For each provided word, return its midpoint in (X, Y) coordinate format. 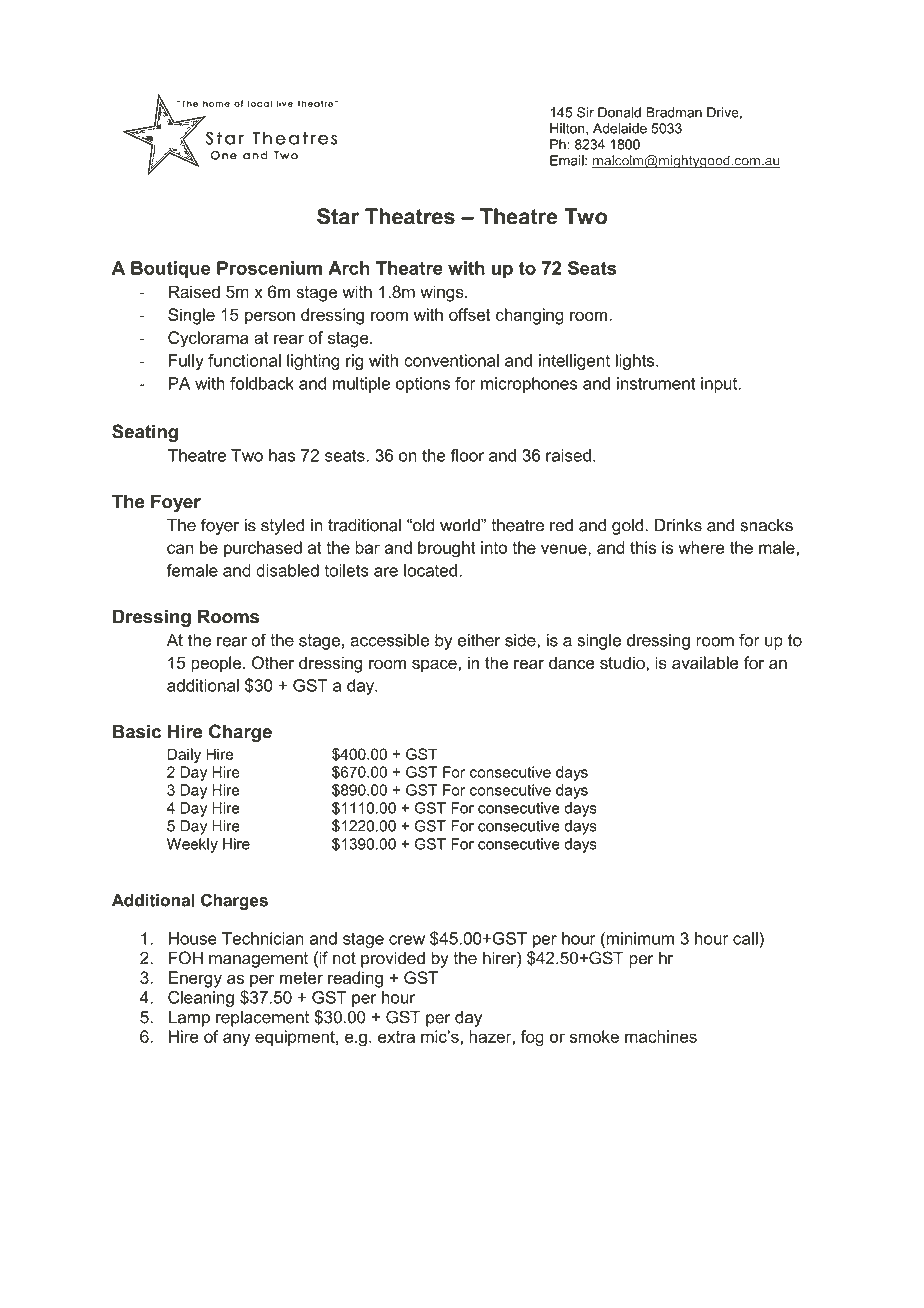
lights (636, 362)
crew (407, 940)
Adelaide (620, 128)
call (746, 938)
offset (469, 314)
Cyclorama (208, 339)
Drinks (678, 525)
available (705, 662)
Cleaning (201, 999)
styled (282, 526)
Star (338, 216)
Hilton (568, 129)
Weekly (192, 845)
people (217, 664)
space (434, 666)
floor (467, 455)
